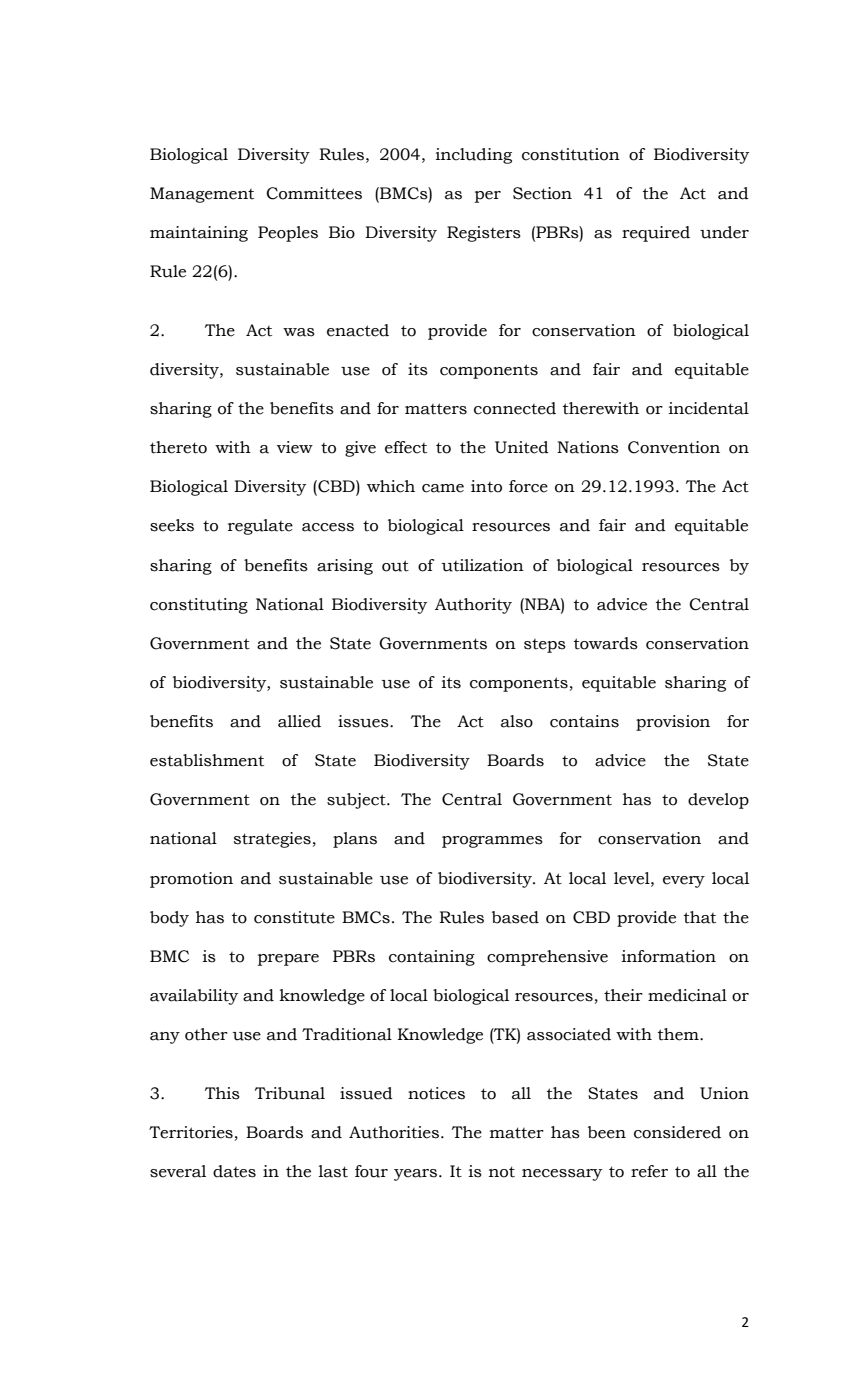 This screenshot has height=1400, width=849. What do you see at coordinates (272, 840) in the screenshot?
I see `strategies` at bounding box center [272, 840].
